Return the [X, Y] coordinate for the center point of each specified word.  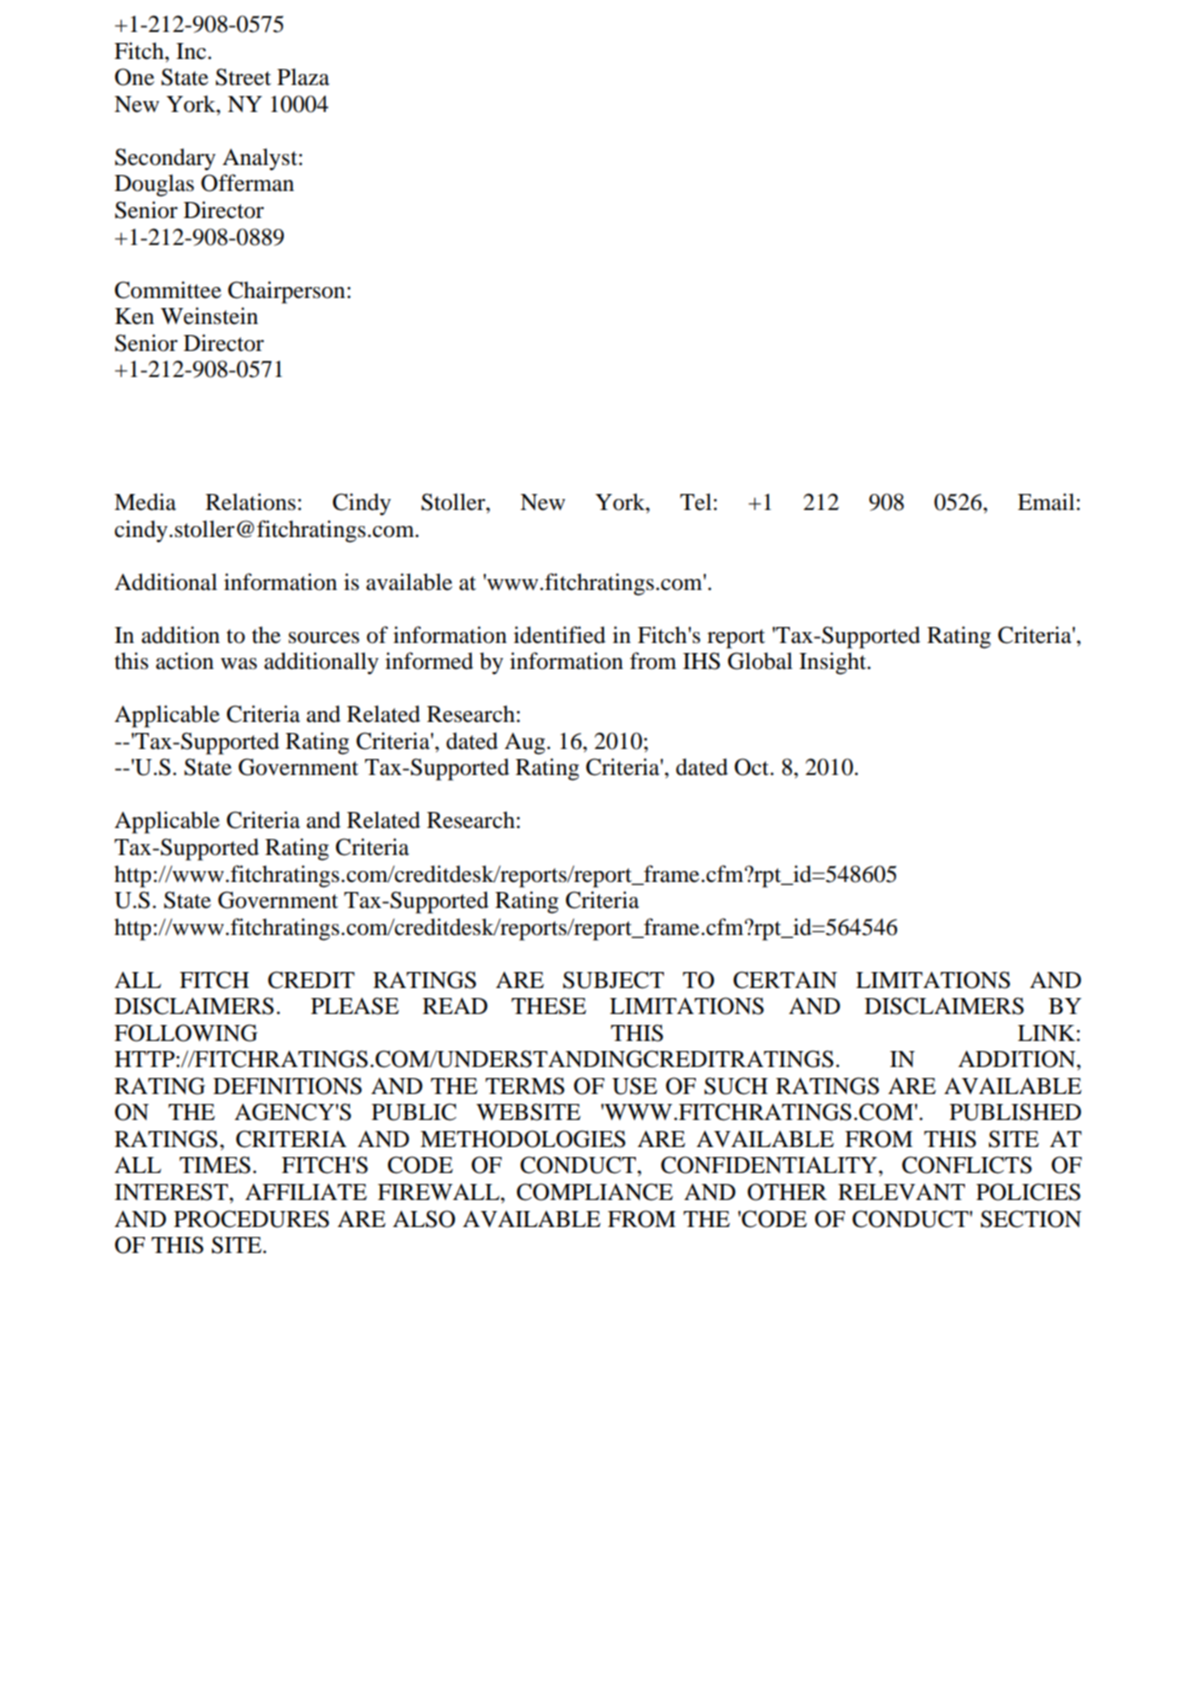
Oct [753, 767]
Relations [251, 502]
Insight [834, 663]
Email [1046, 502]
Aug [526, 744]
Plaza [303, 77]
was [239, 664]
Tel [696, 502]
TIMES [215, 1165]
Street [243, 77]
